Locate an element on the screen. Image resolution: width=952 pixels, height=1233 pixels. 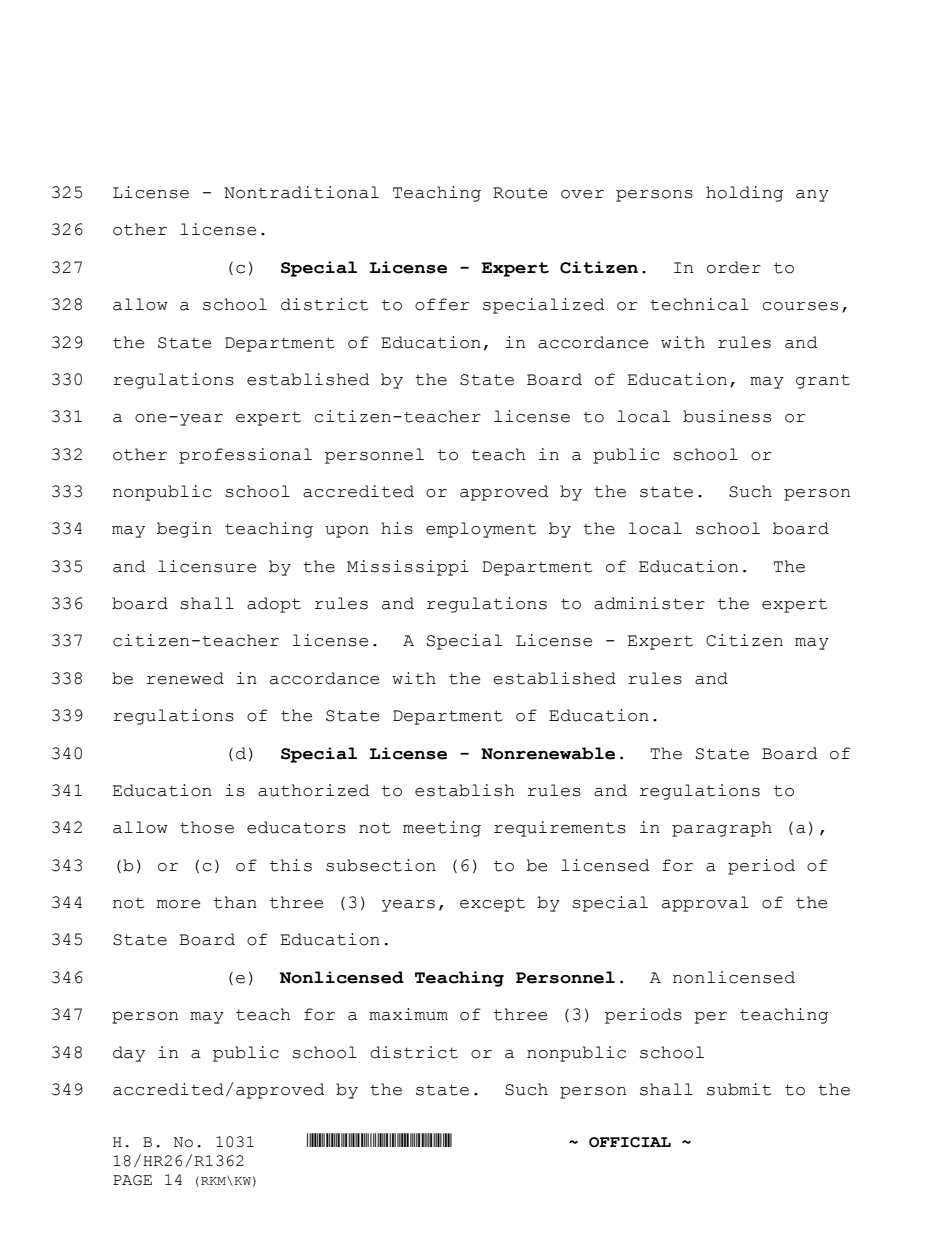
administer is located at coordinates (649, 603).
